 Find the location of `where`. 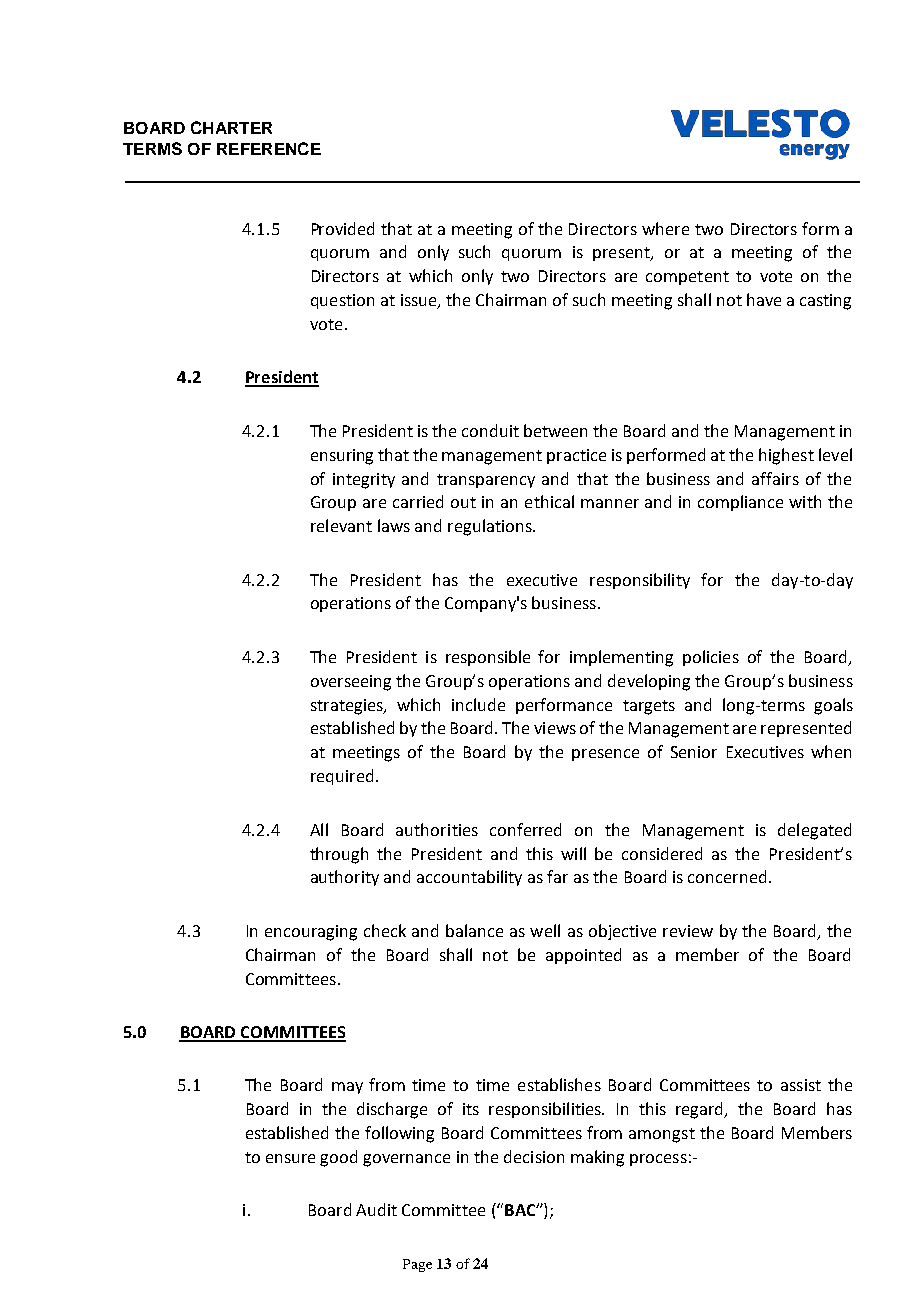

where is located at coordinates (665, 228).
